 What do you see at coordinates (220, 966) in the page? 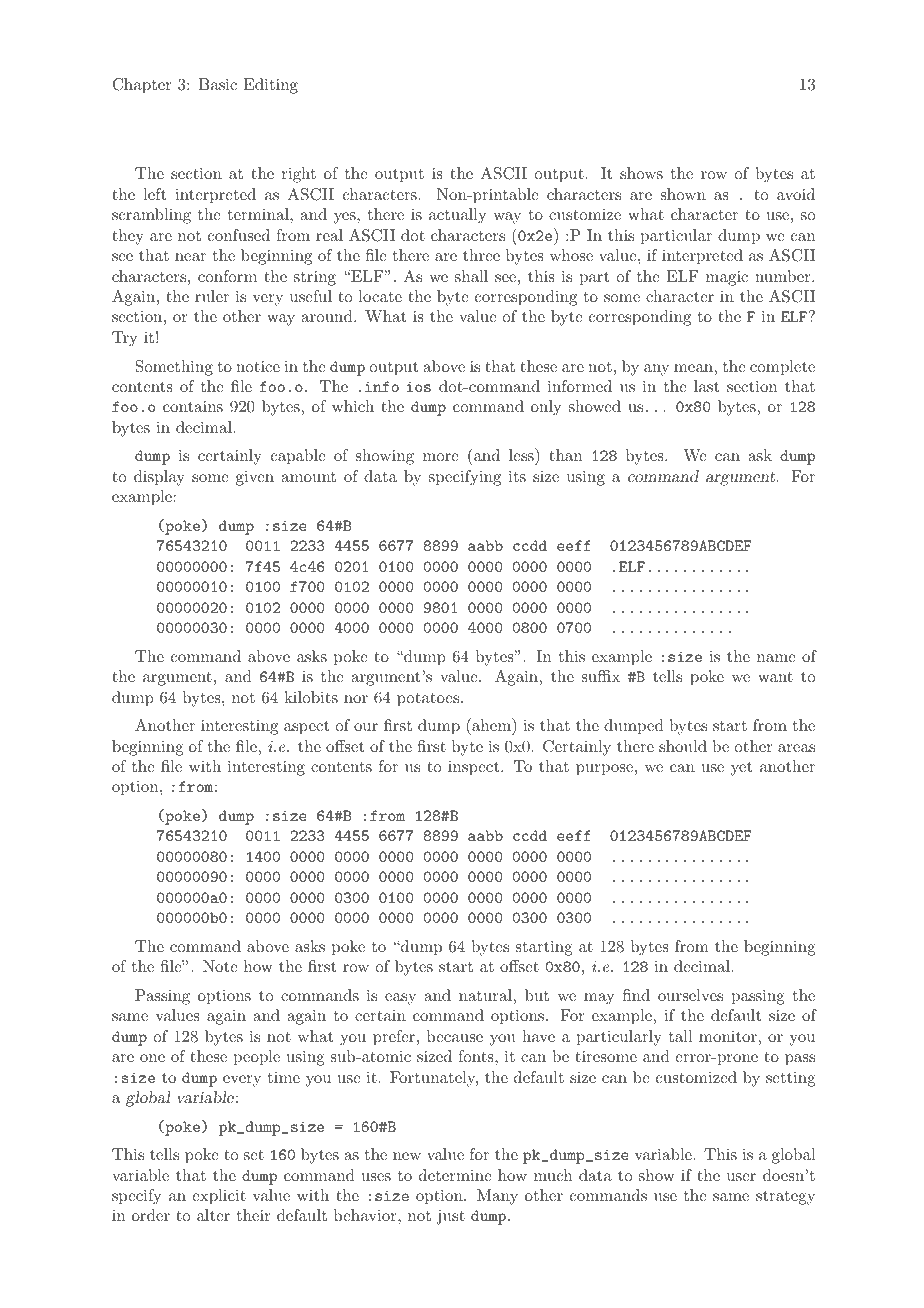
I see `Note` at bounding box center [220, 966].
